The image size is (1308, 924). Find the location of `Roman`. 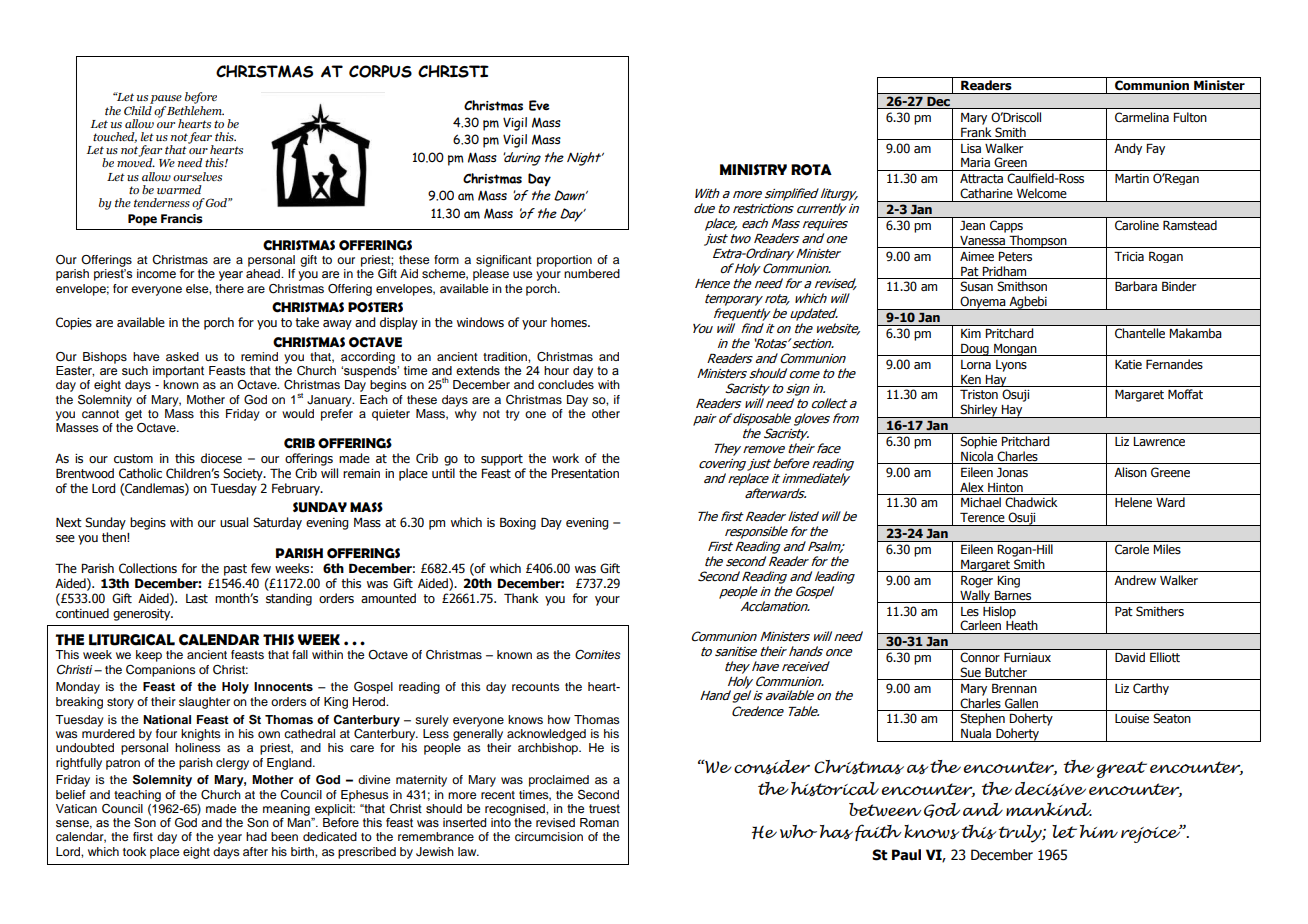

Roman is located at coordinates (599, 822).
